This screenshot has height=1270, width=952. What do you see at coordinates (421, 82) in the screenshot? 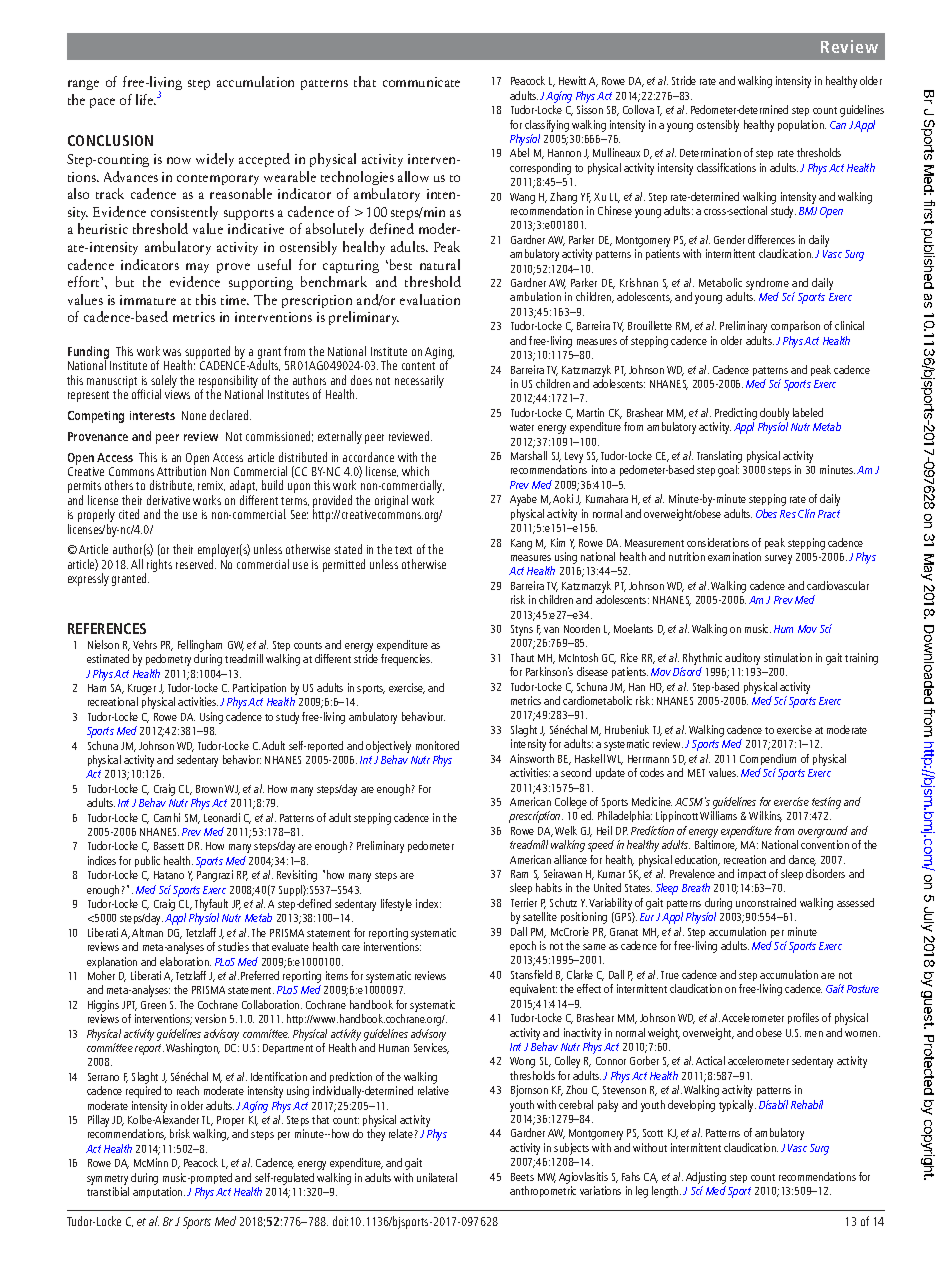
I see `communicate` at bounding box center [421, 82].
